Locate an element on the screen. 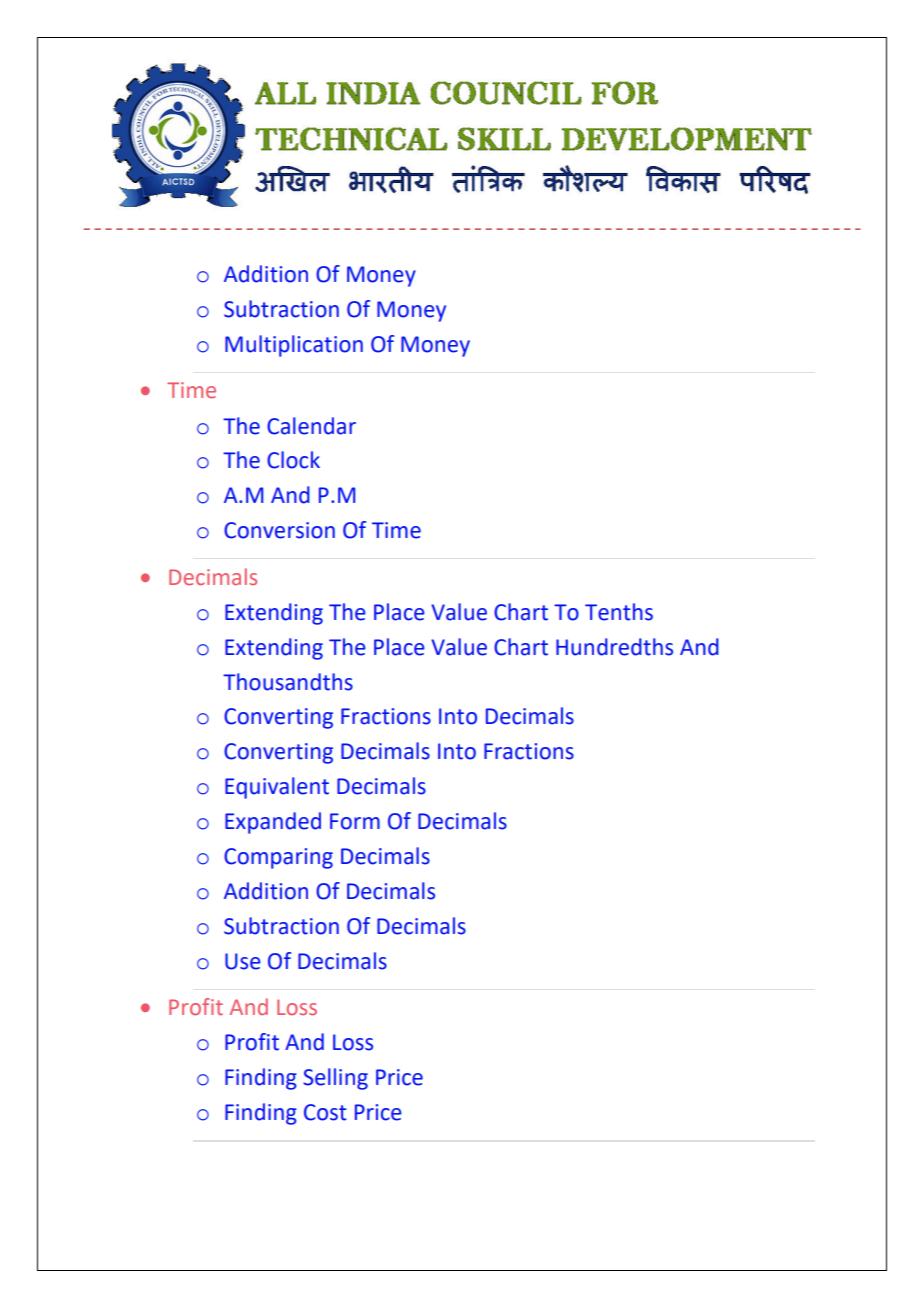 The image size is (924, 1308). Selling is located at coordinates (335, 1079).
